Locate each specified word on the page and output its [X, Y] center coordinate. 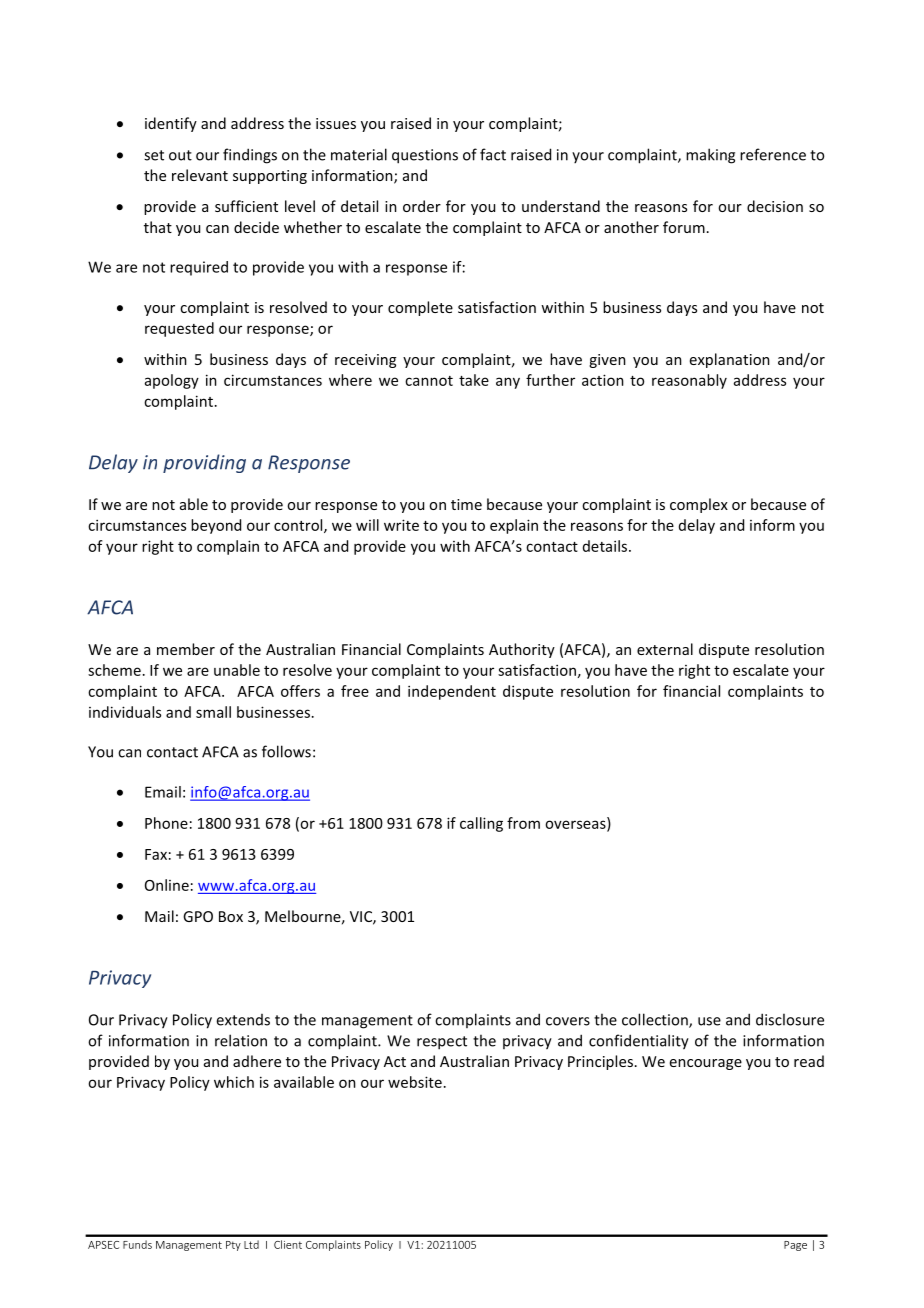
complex [699, 505]
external [665, 649]
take [474, 380]
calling [481, 824]
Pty [233, 1246]
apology [172, 381]
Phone [166, 823]
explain [514, 526]
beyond [216, 526]
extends [243, 1020]
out [180, 155]
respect [442, 1043]
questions [425, 156]
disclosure [790, 1019]
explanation [730, 360]
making [710, 156]
